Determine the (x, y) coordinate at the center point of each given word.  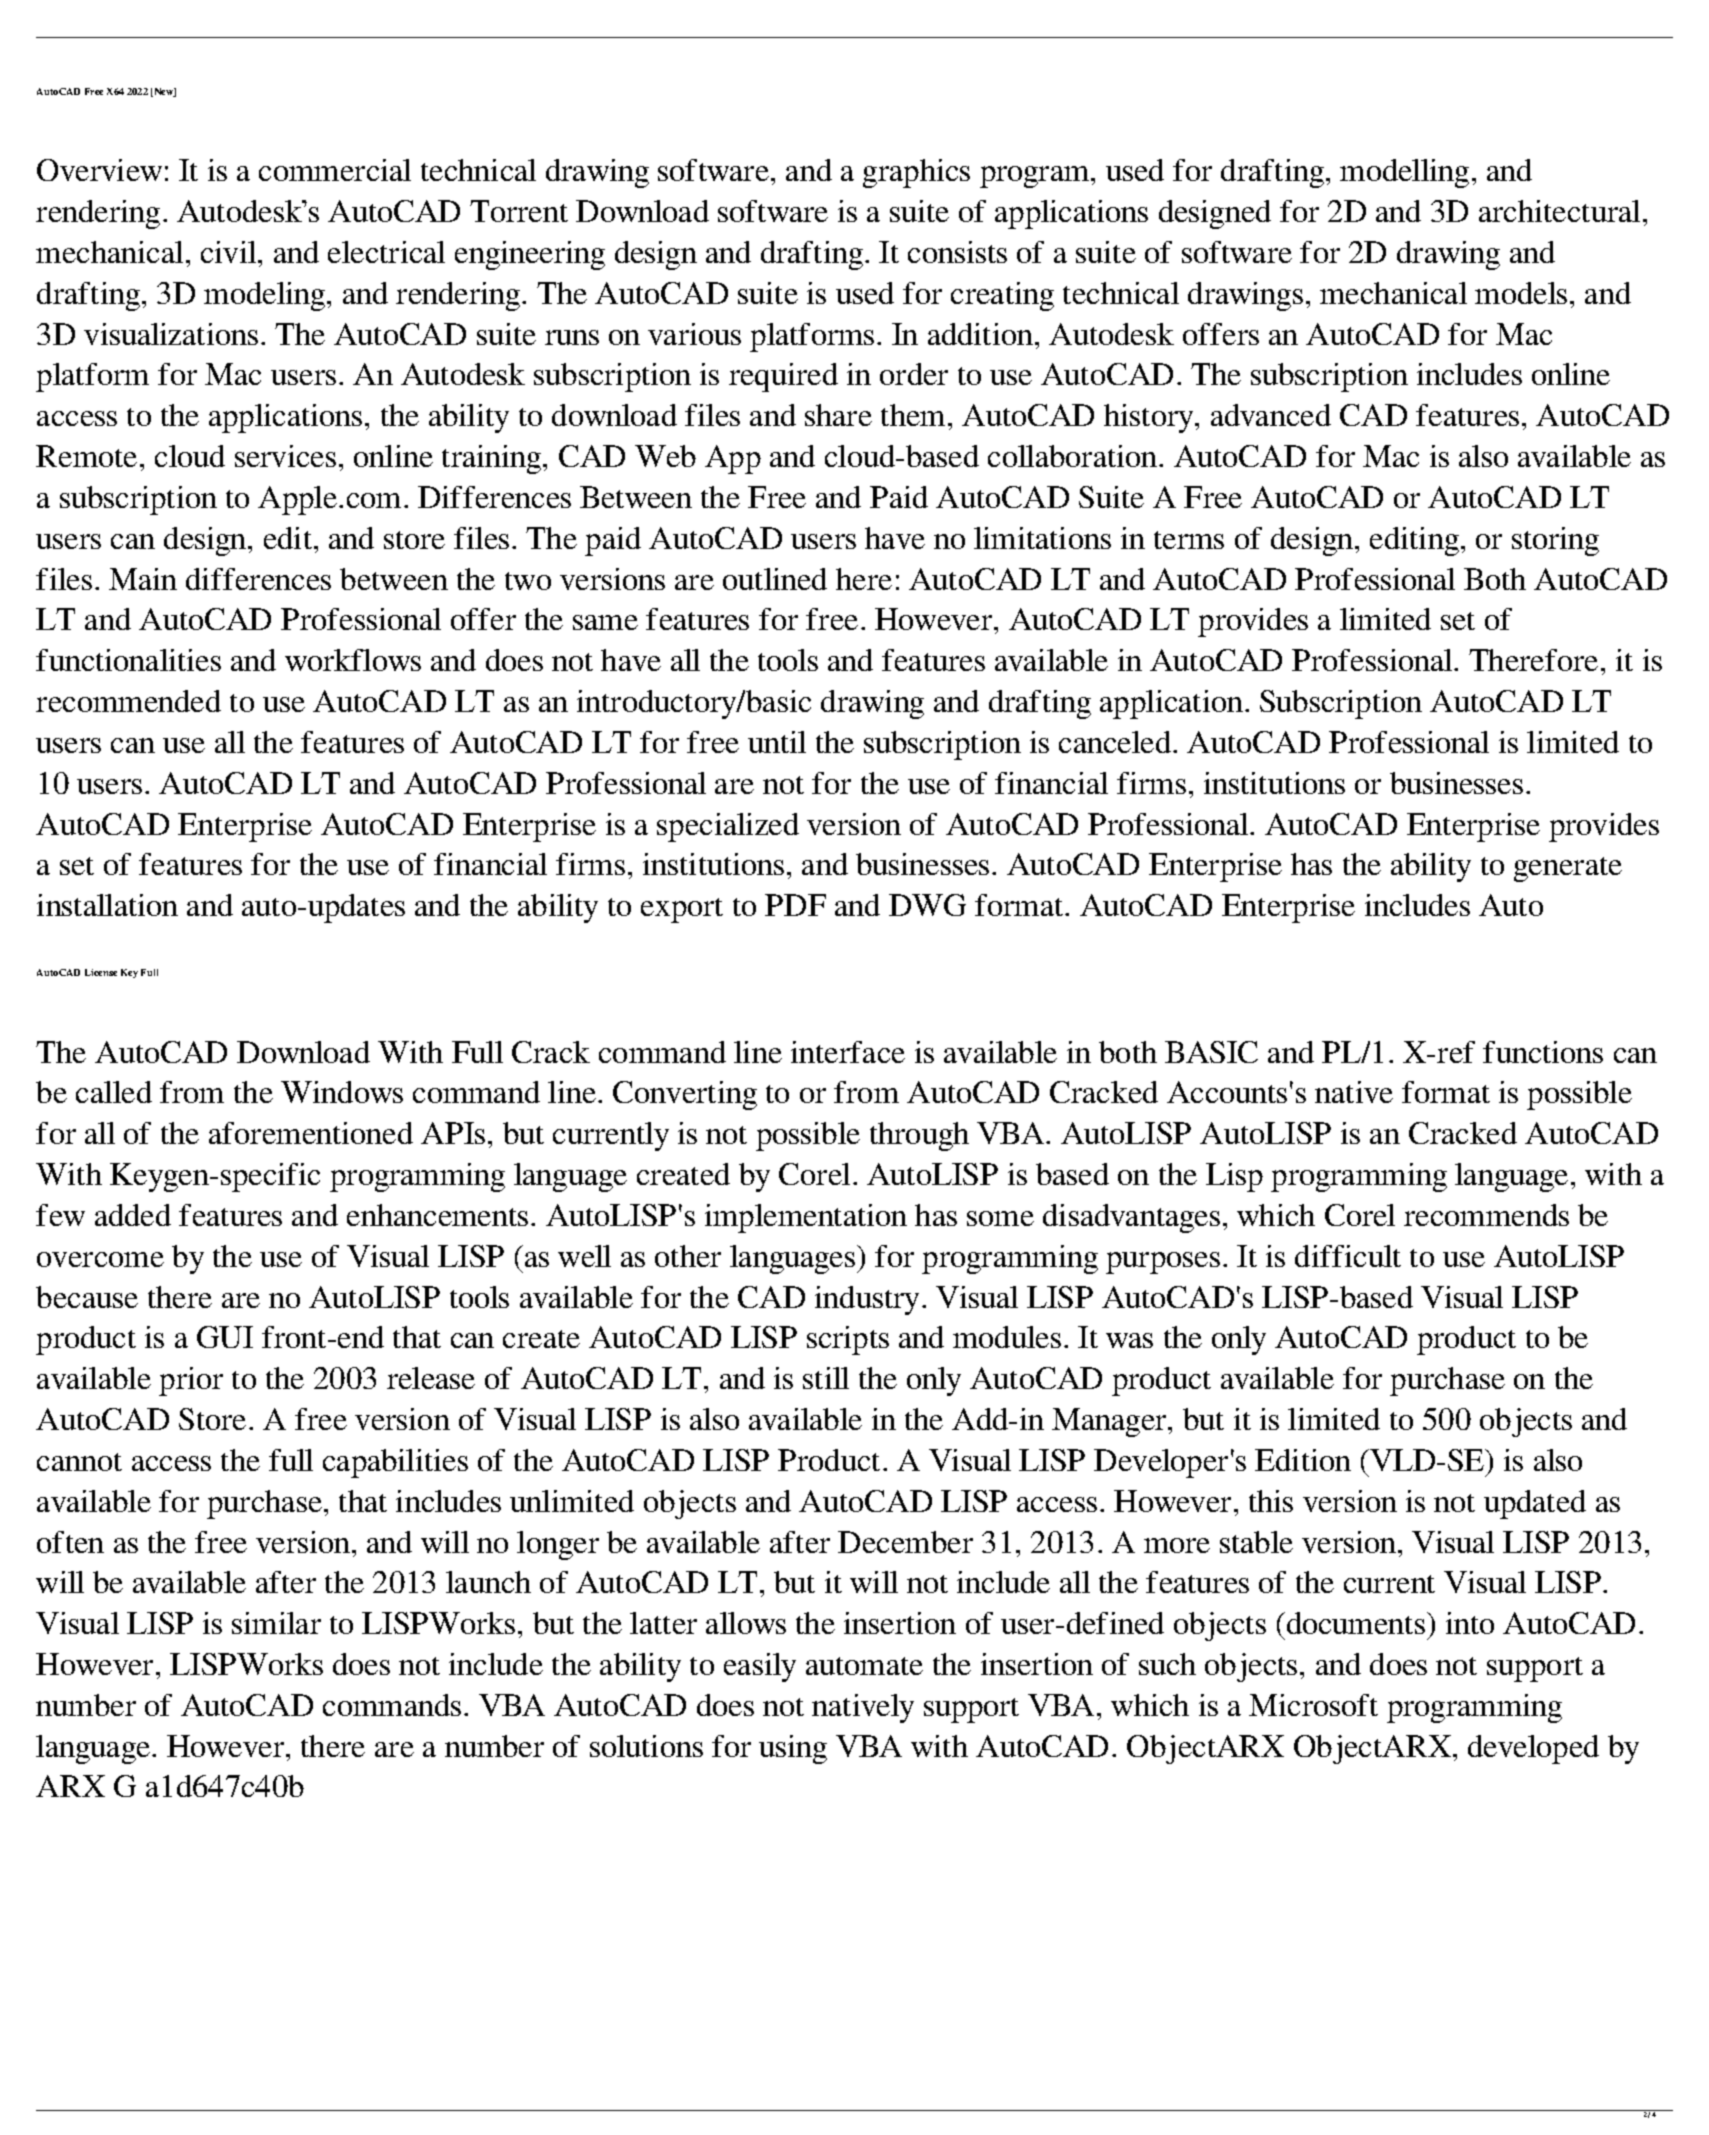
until (777, 742)
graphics (916, 173)
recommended (128, 701)
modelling (1404, 173)
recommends (1486, 1215)
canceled (1116, 742)
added (133, 1215)
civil (230, 252)
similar (276, 1623)
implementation (806, 1218)
